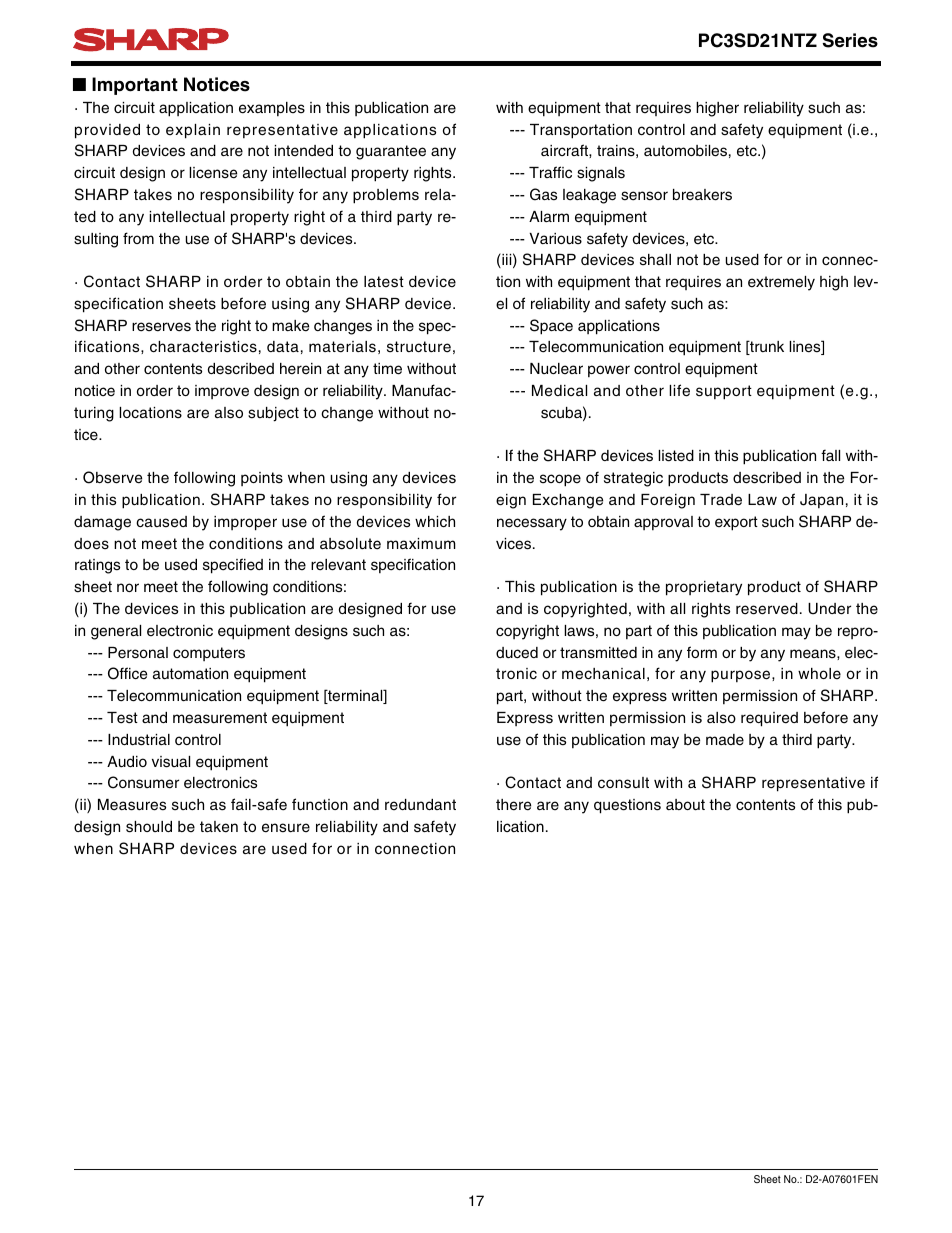 The height and width of the document is (1233, 952). What do you see at coordinates (135, 86) in the document?
I see `Important` at bounding box center [135, 86].
